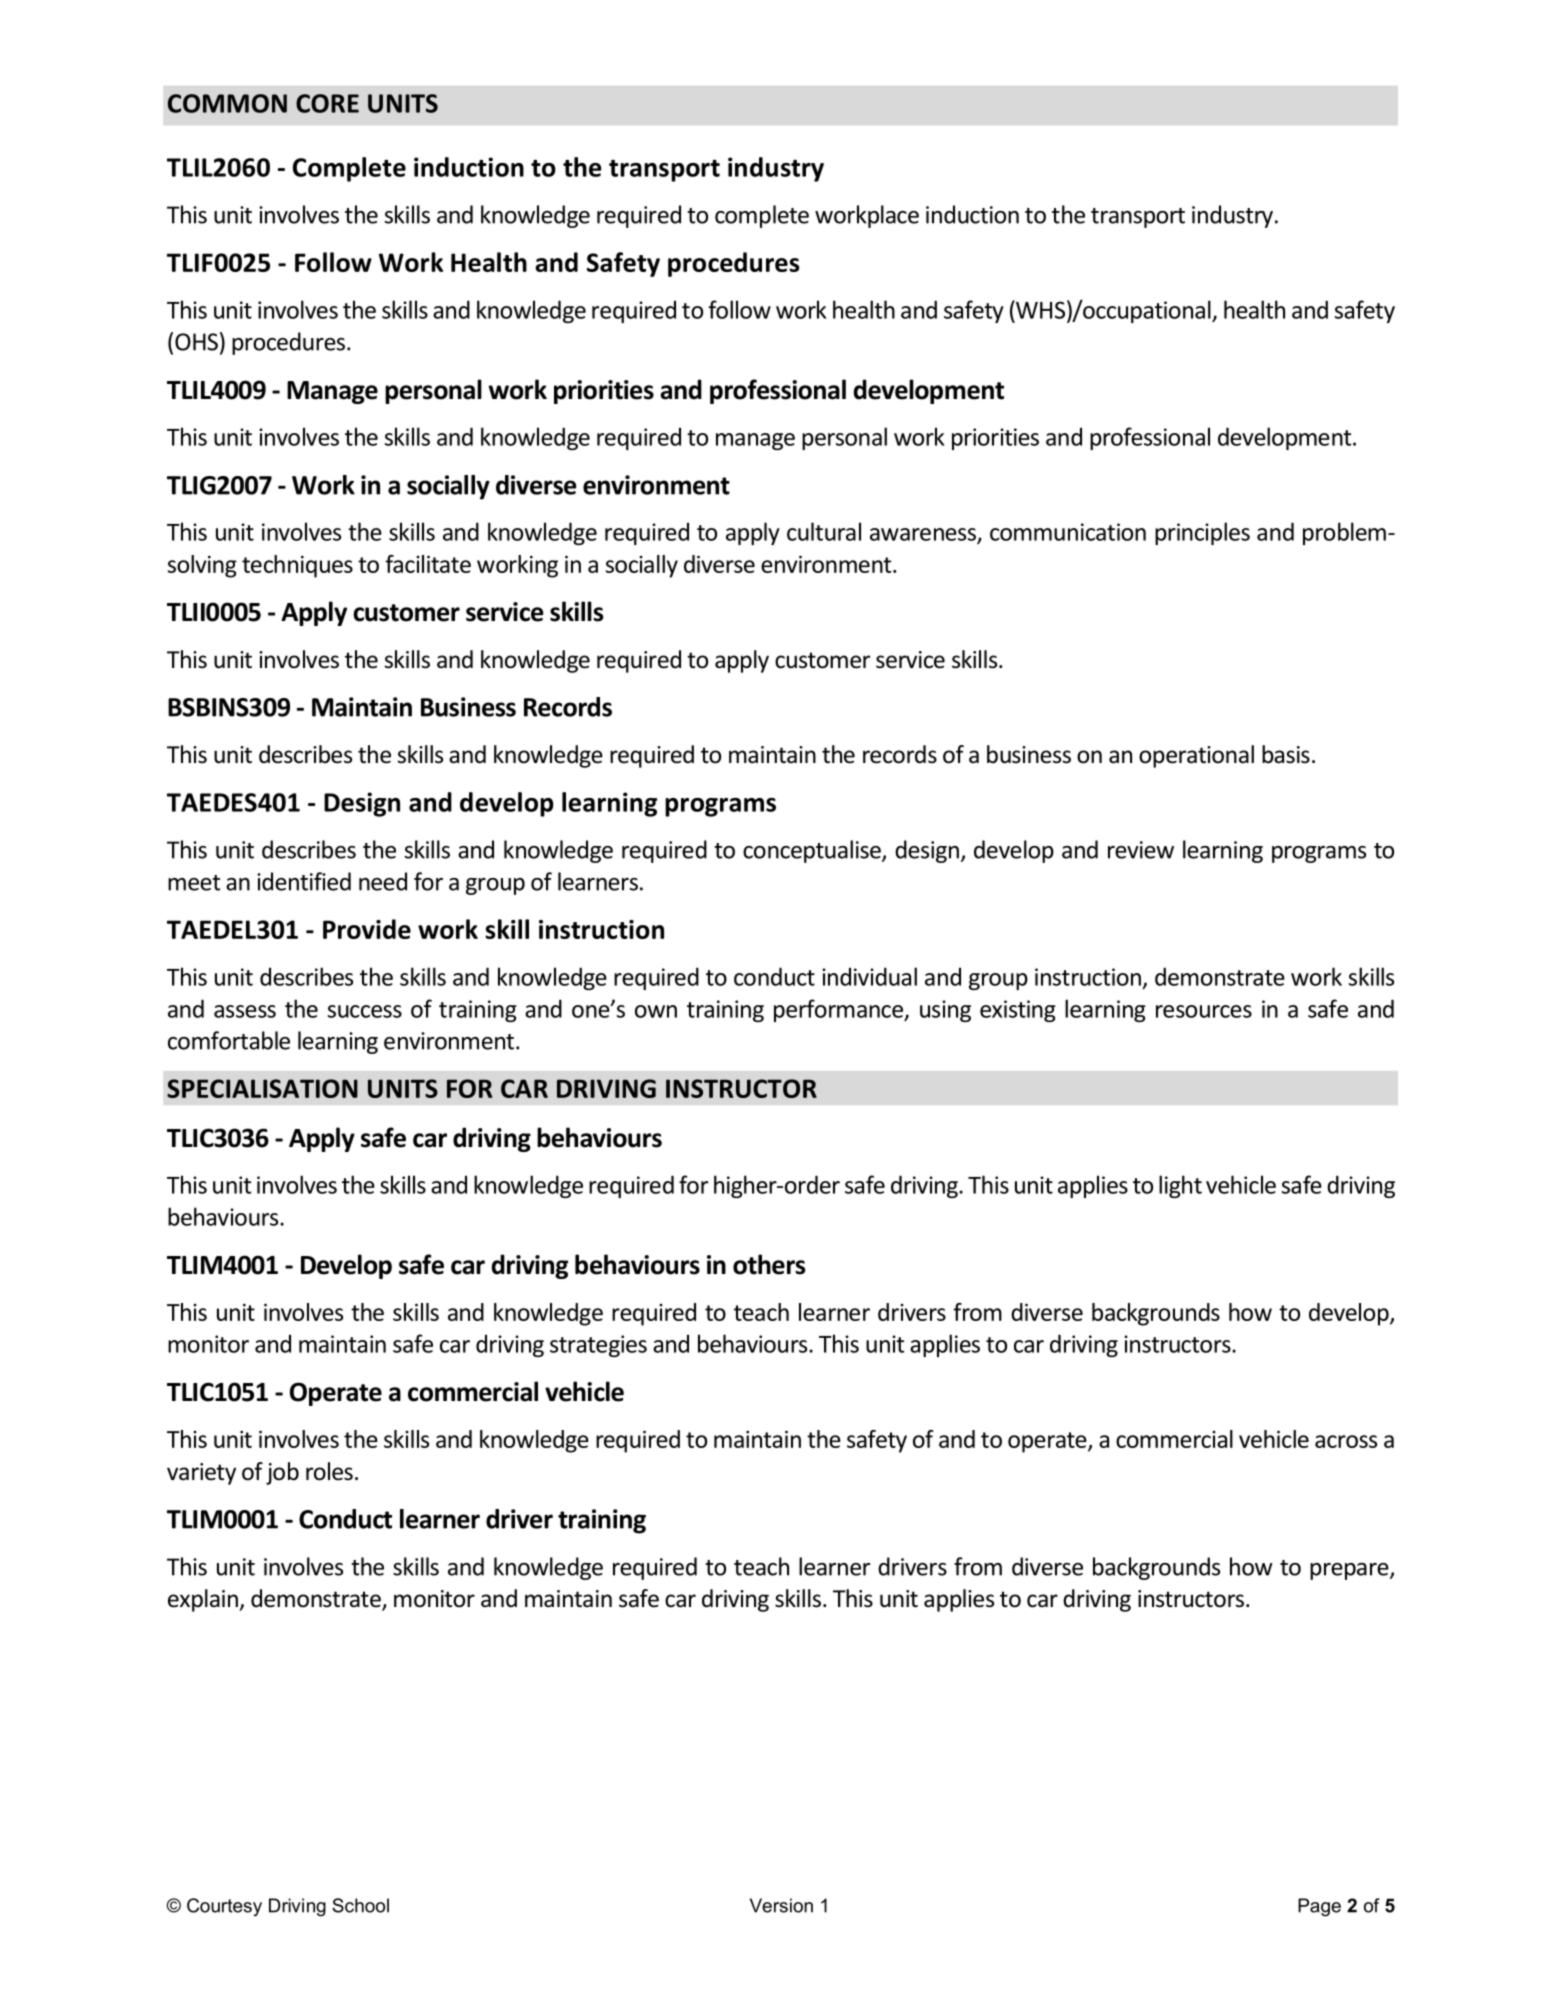 The height and width of the document is (2002, 1547). Describe the element at coordinates (365, 1011) in the document. I see `success` at that location.
